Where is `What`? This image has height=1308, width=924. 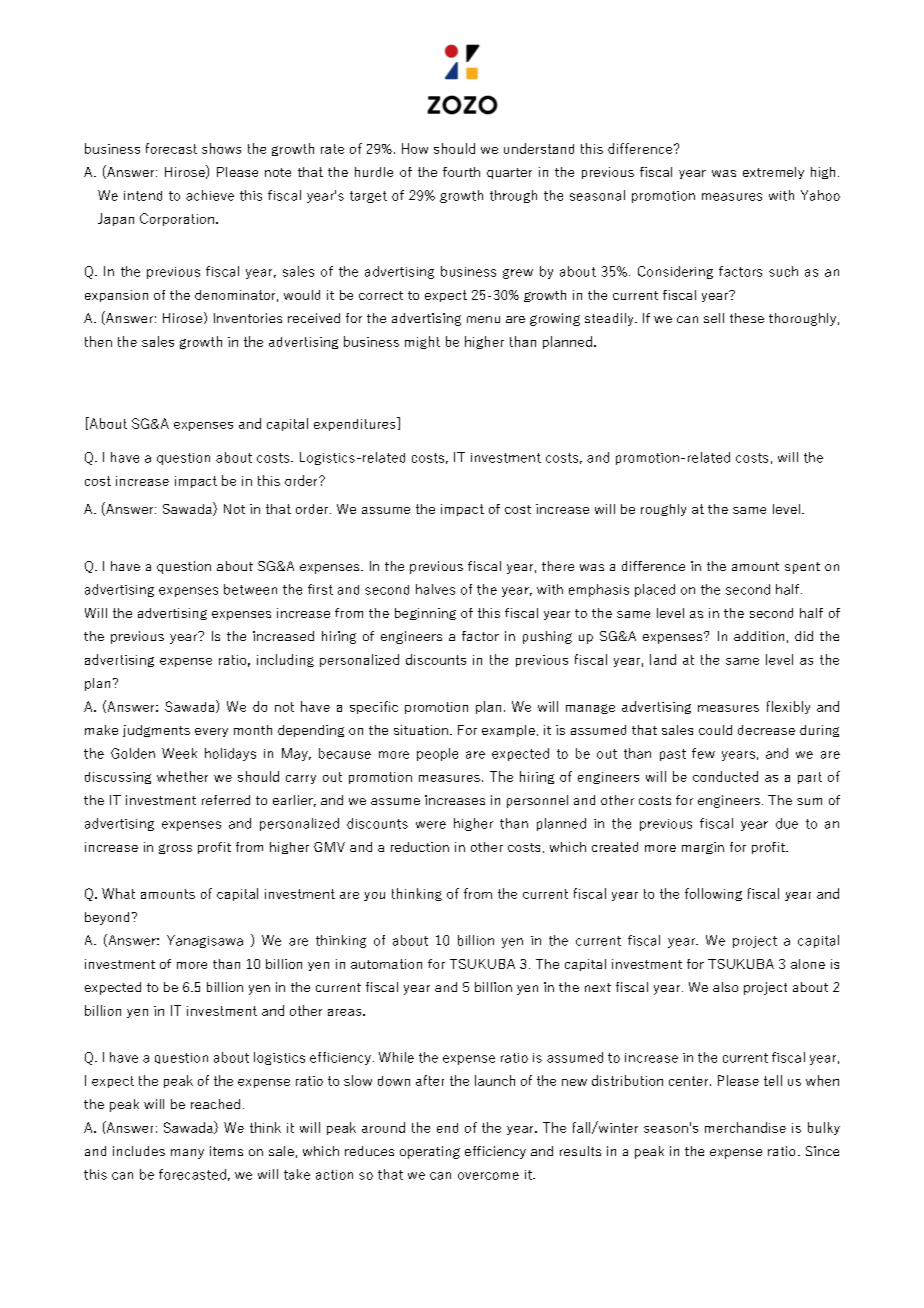 What is located at coordinates (118, 893).
